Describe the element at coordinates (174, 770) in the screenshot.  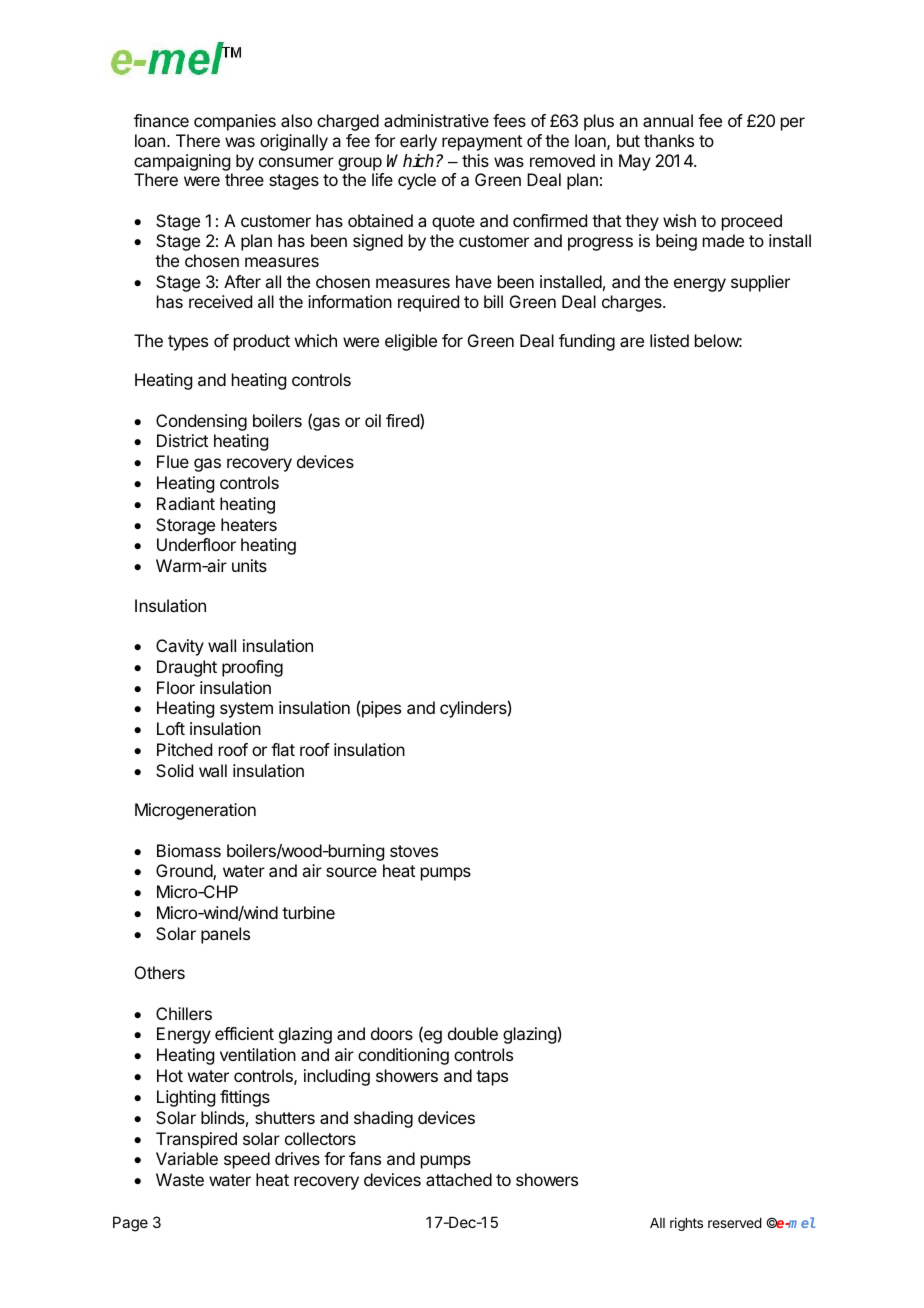
I see `Solid` at that location.
